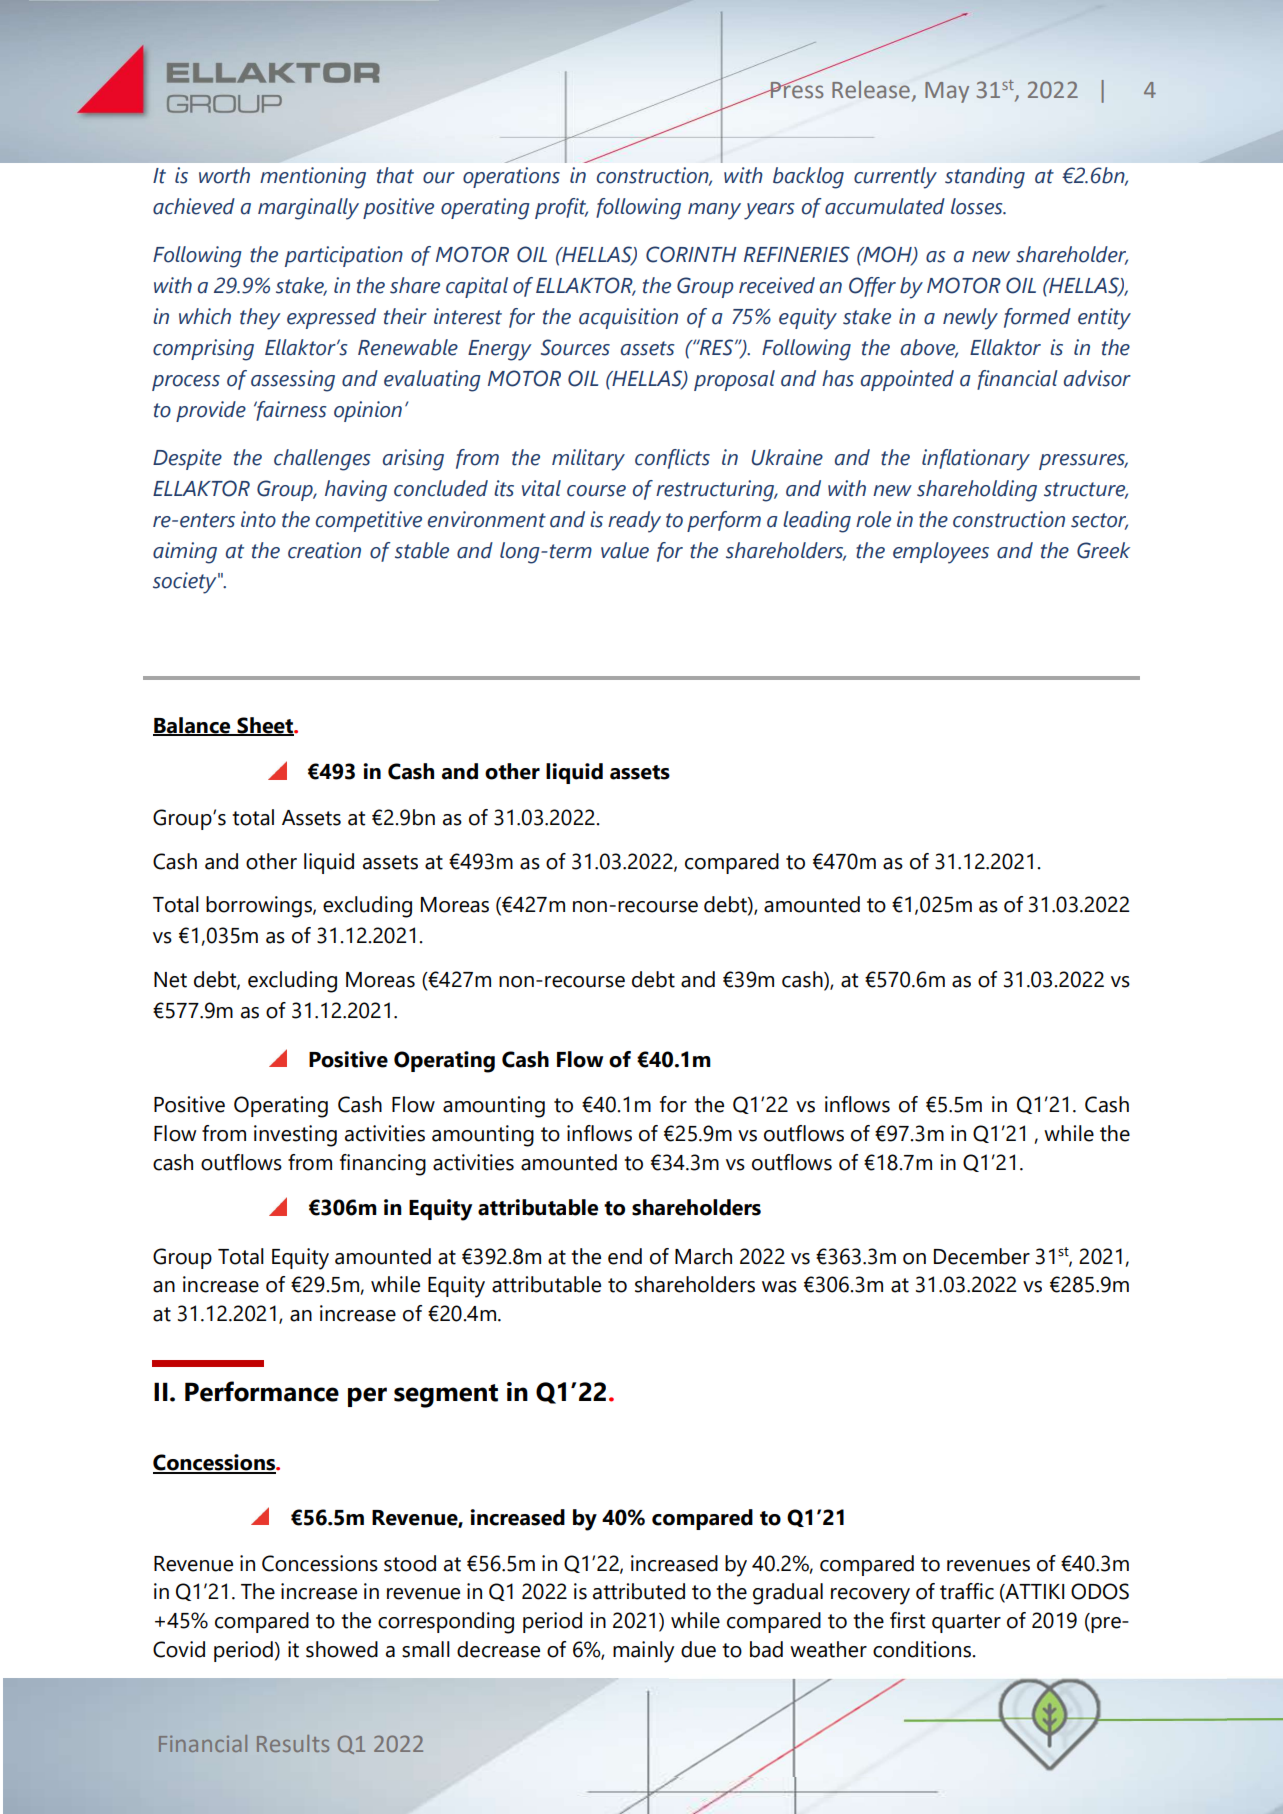 The height and width of the screenshot is (1814, 1283). I want to click on profit, so click(561, 208).
